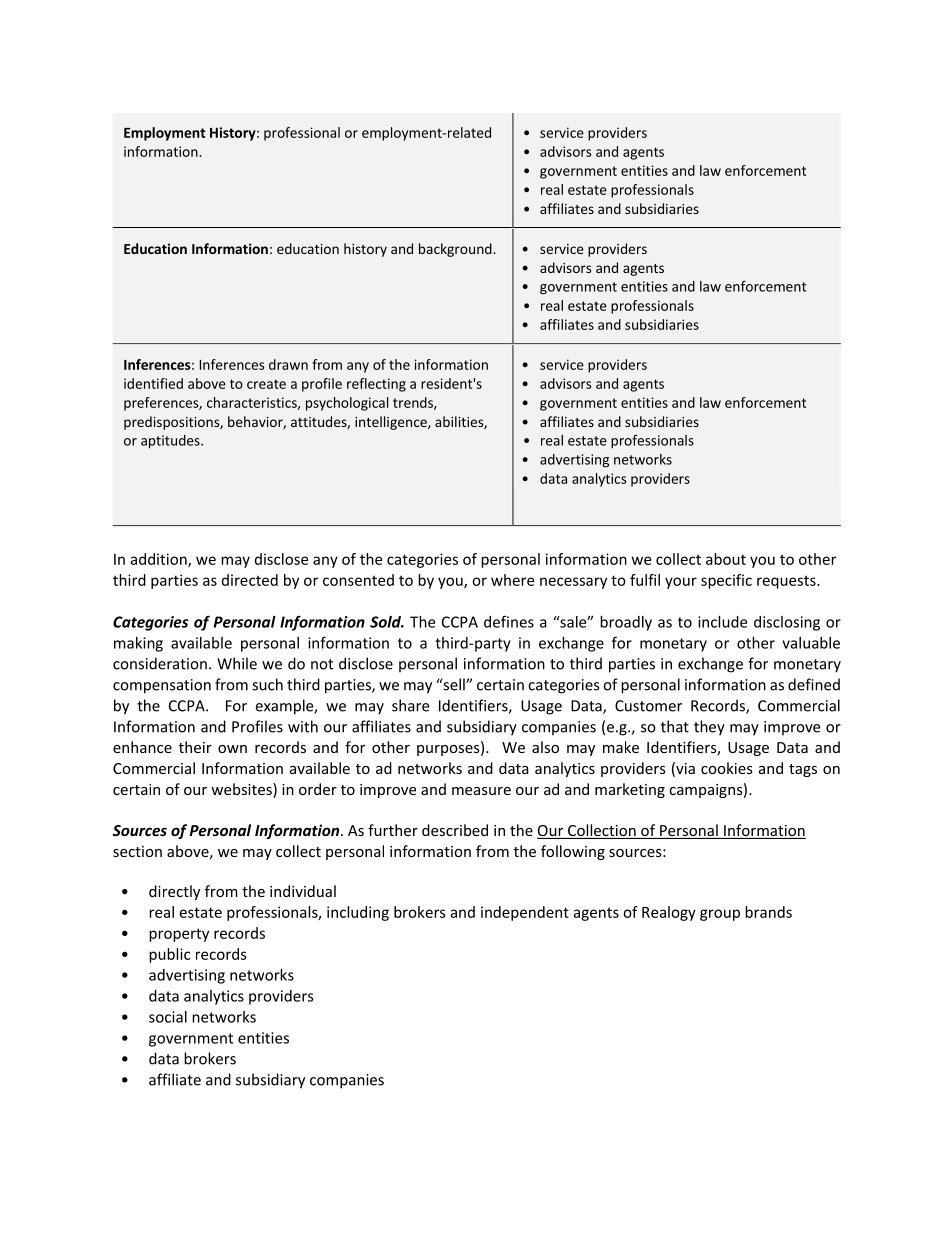  What do you see at coordinates (414, 403) in the screenshot?
I see `trends` at bounding box center [414, 403].
